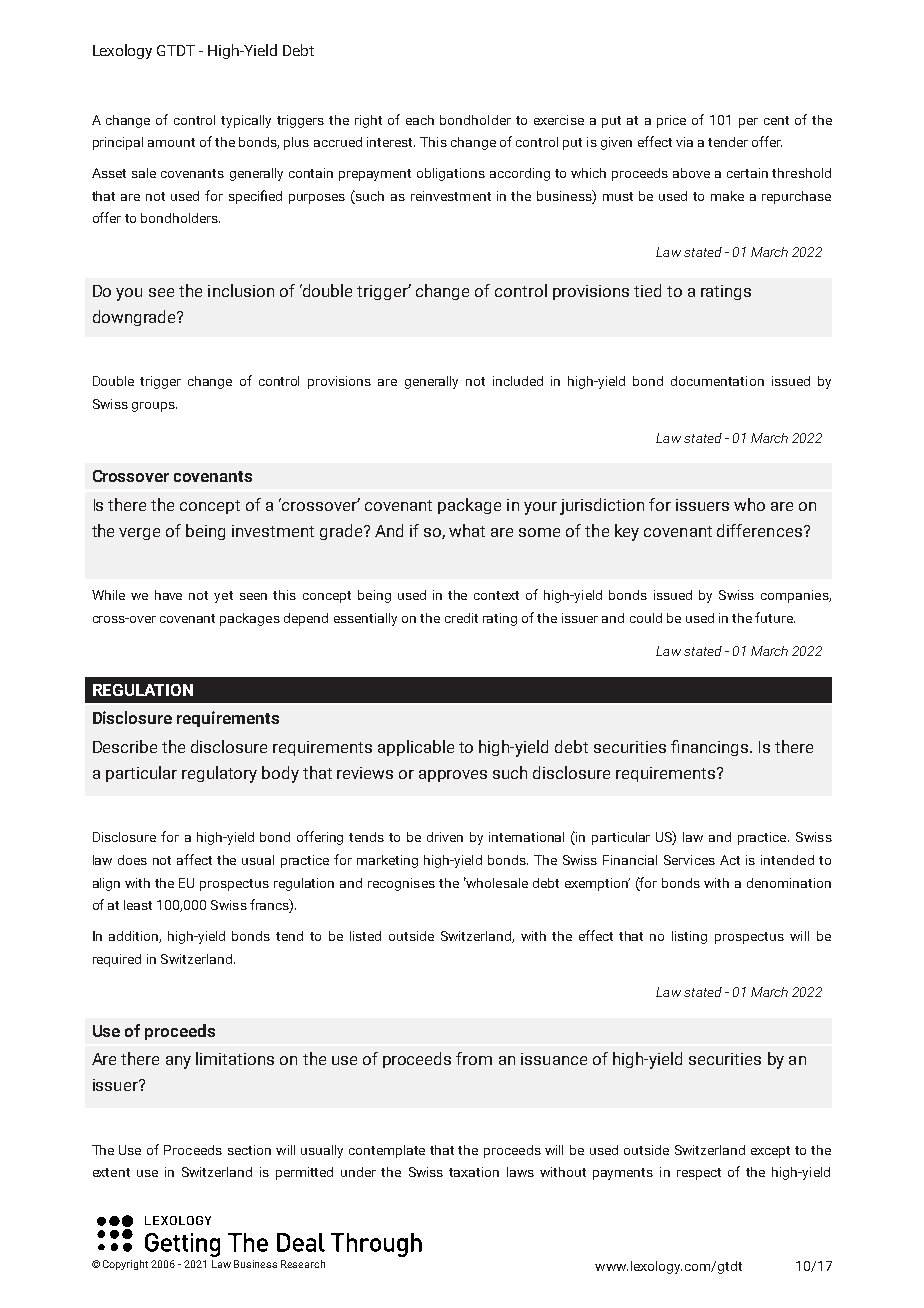  I want to click on future, so click(775, 617).
